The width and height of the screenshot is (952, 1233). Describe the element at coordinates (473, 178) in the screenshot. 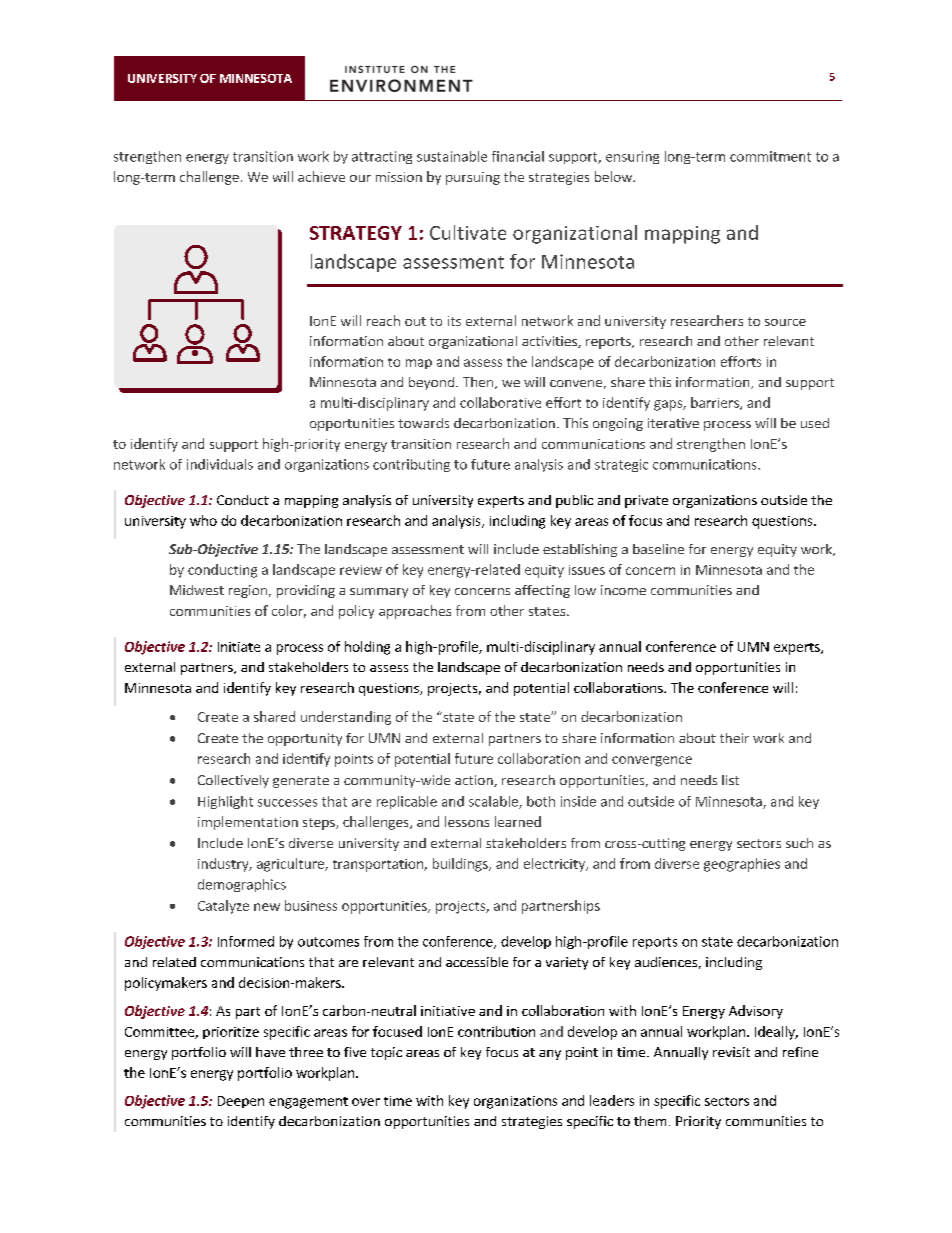

I see `pursuing` at that location.
